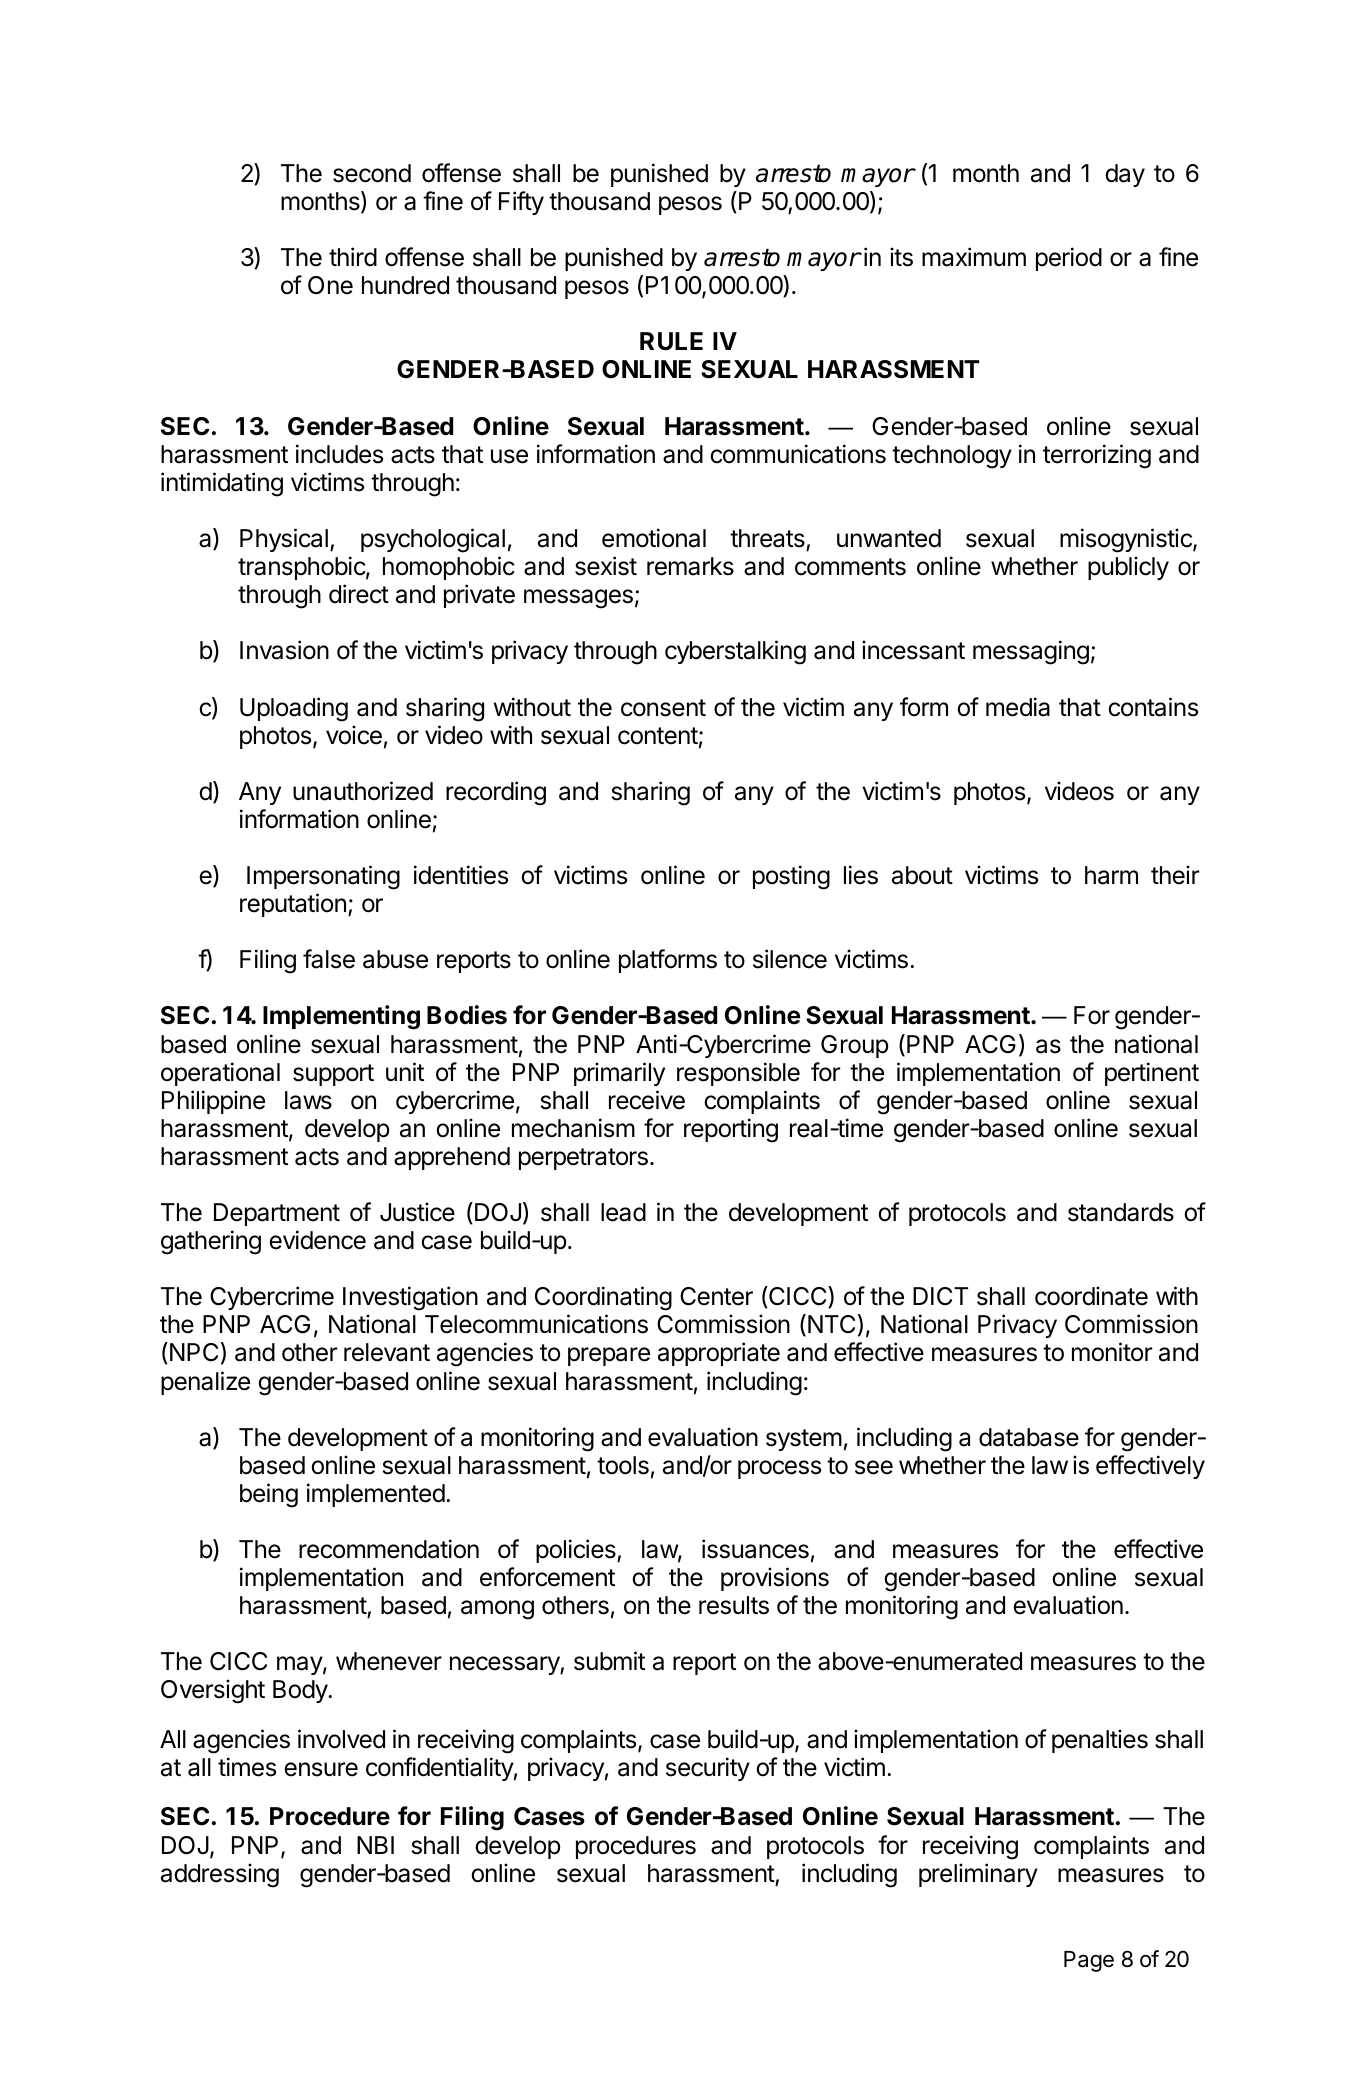 The width and height of the document is (1359, 2078). What do you see at coordinates (284, 650) in the document?
I see `Invasion` at bounding box center [284, 650].
